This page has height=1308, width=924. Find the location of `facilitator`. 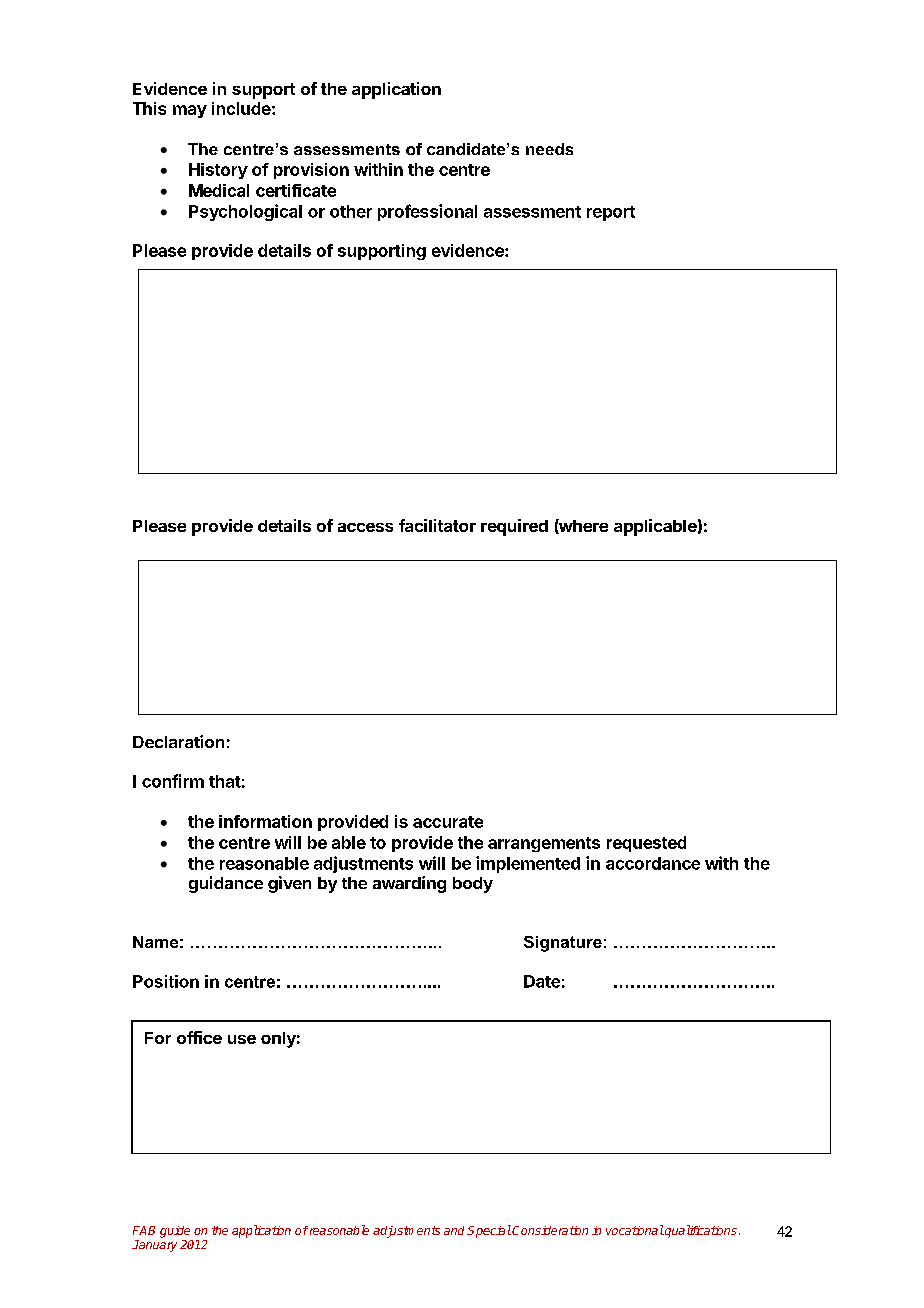

facilitator is located at coordinates (437, 525).
